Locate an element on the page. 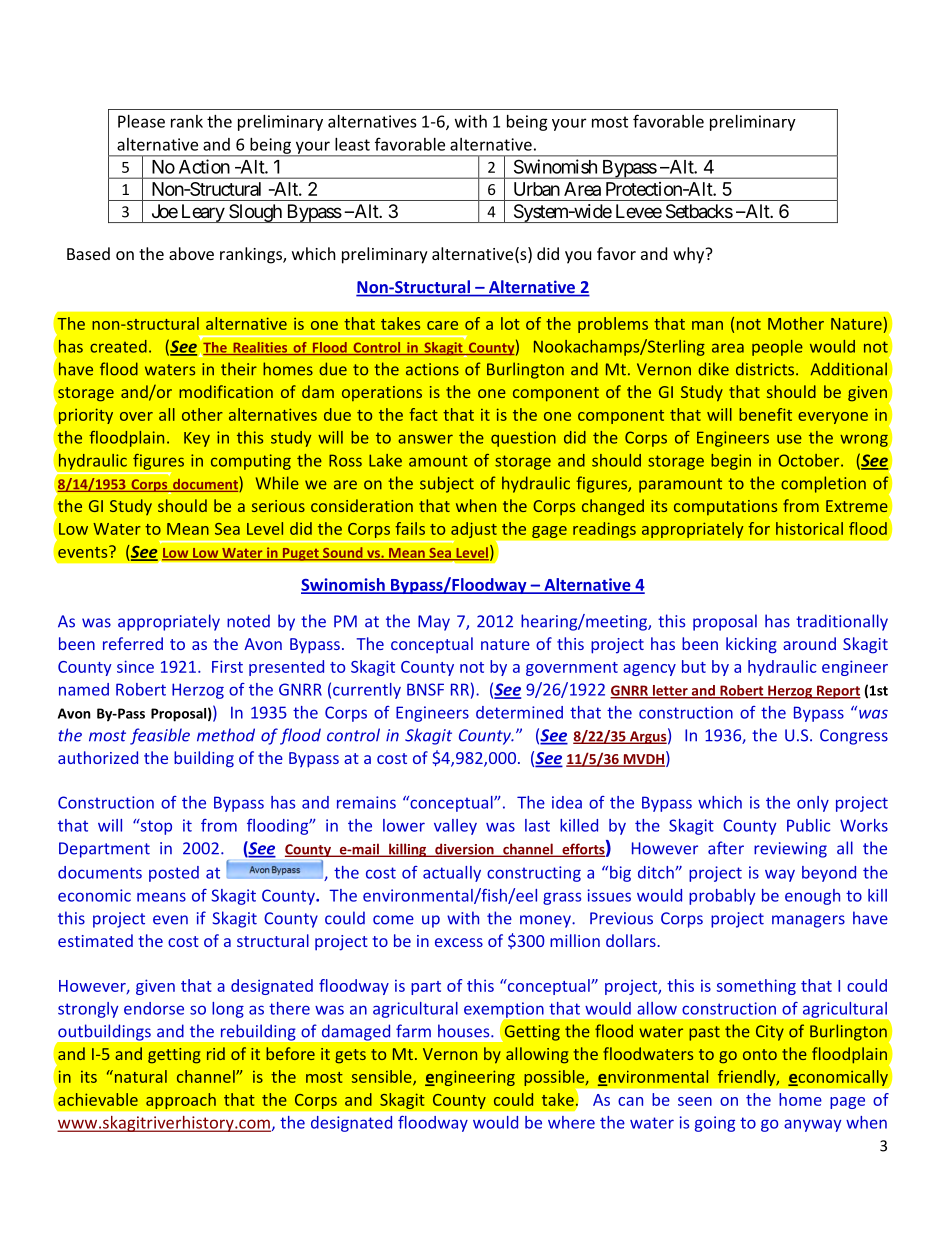  May is located at coordinates (434, 623).
